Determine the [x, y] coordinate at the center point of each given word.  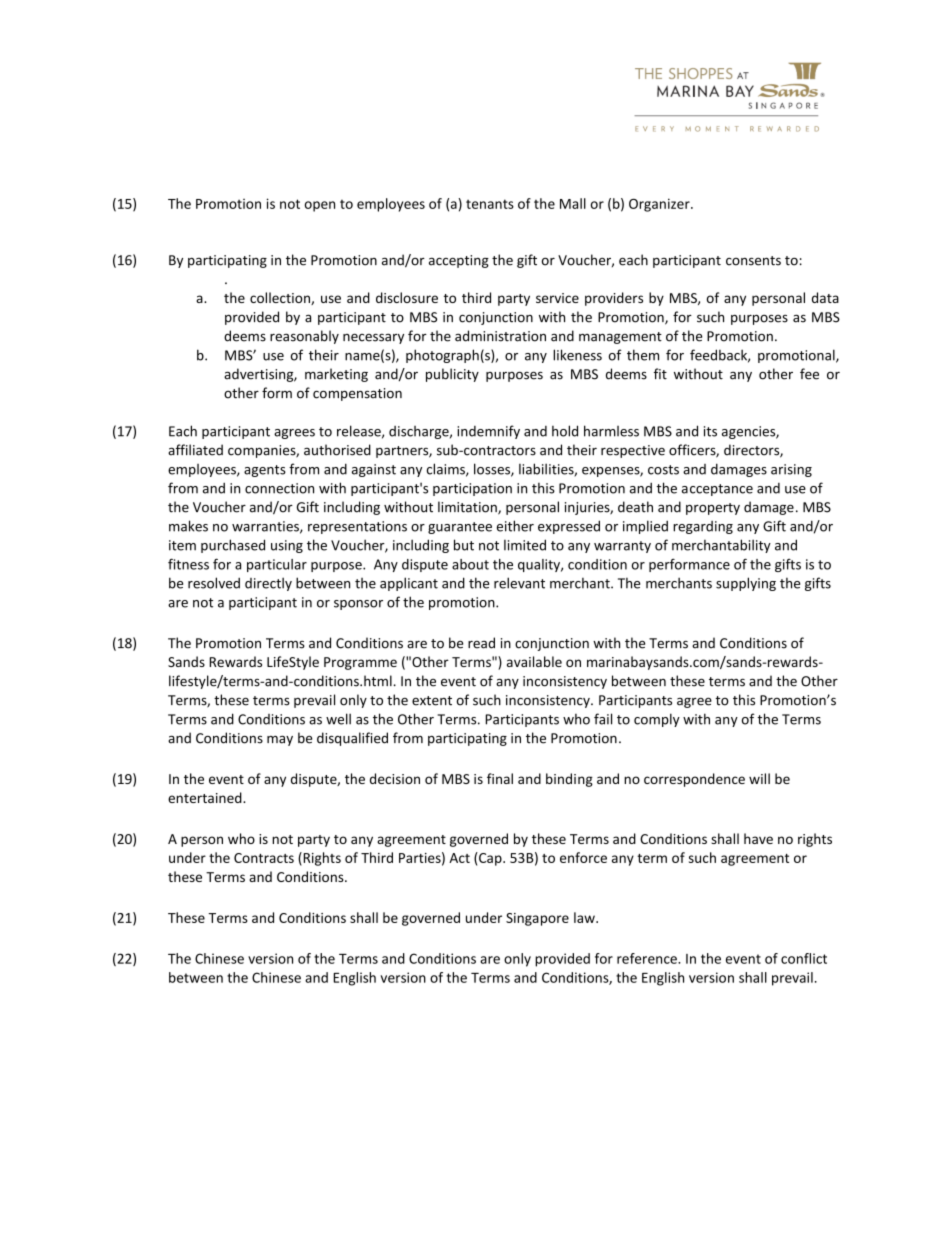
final [500, 778]
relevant [519, 583]
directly [268, 584]
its [710, 431]
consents [753, 261]
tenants [490, 204]
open [320, 206]
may [280, 740]
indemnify [488, 432]
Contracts [264, 858]
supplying [746, 584]
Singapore [537, 919]
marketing [336, 375]
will [759, 778]
